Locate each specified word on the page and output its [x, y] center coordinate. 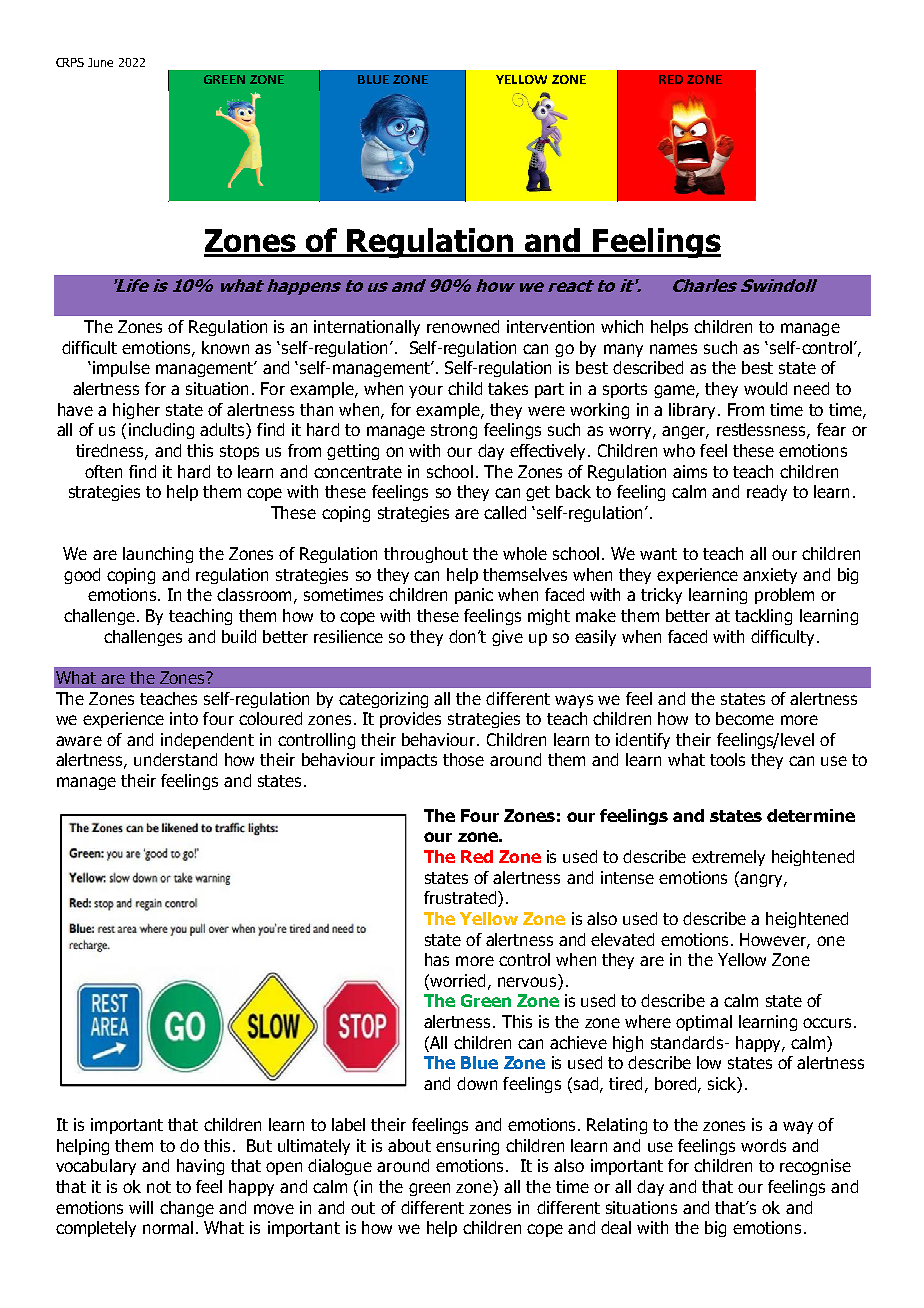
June [100, 62]
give [507, 638]
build [239, 636]
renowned [463, 326]
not [159, 1187]
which [622, 326]
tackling [763, 617]
